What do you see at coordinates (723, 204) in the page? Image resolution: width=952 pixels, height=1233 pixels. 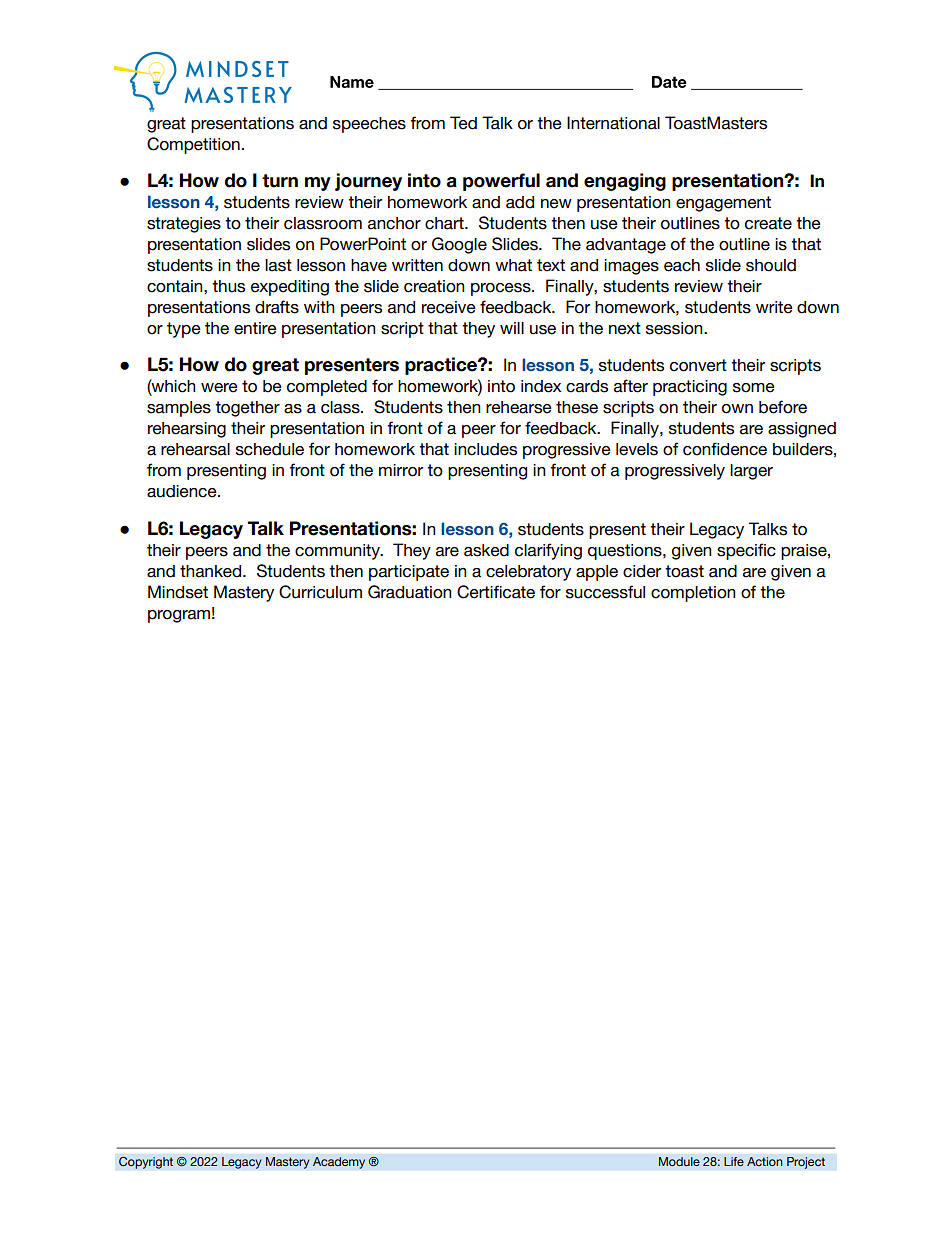 I see `engagement` at bounding box center [723, 204].
